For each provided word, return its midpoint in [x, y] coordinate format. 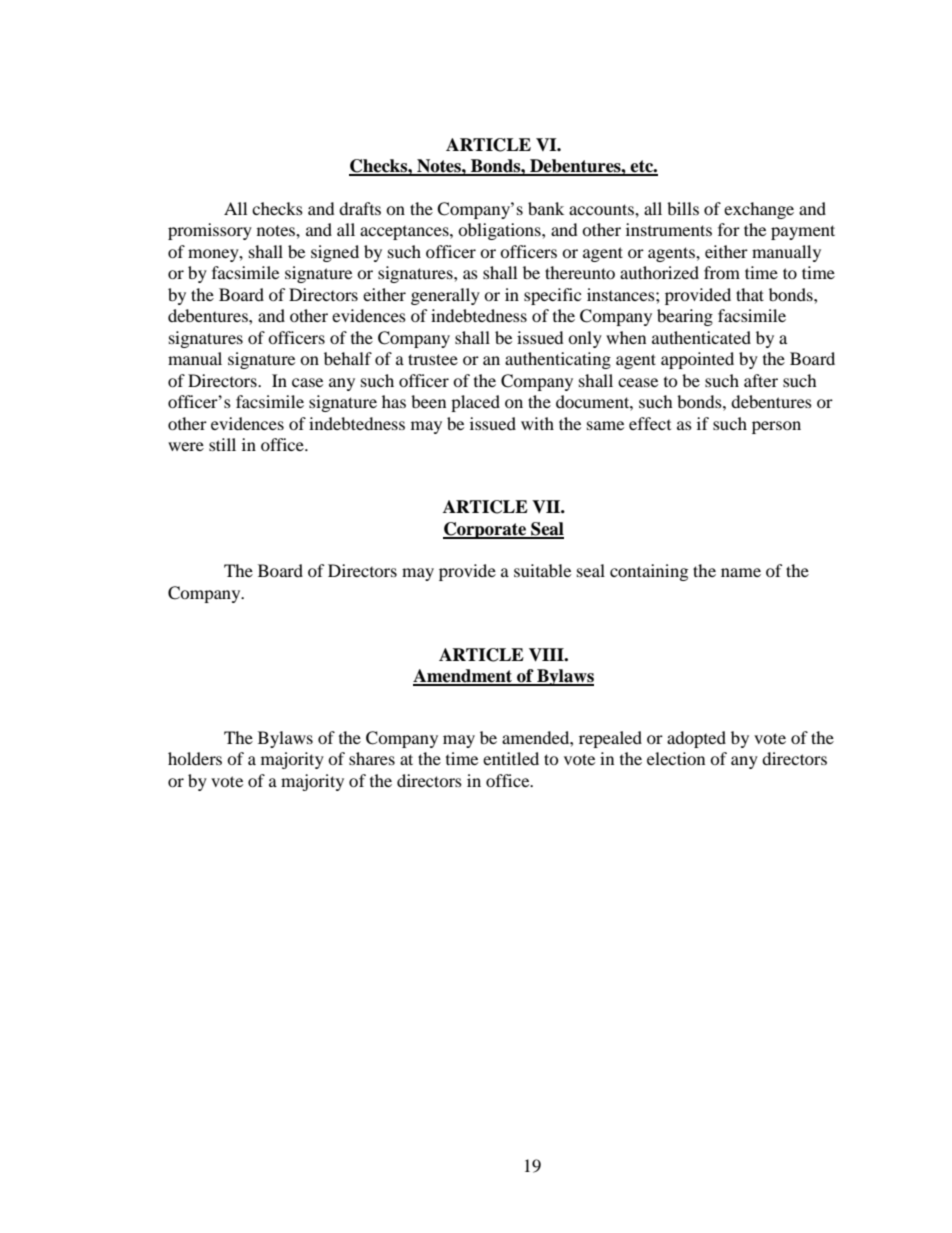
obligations [500, 231]
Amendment [464, 677]
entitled [511, 758]
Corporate [485, 530]
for [729, 229]
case [307, 382]
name [741, 572]
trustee [433, 359]
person [776, 427]
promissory [210, 231]
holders [195, 758]
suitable [542, 570]
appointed [697, 360]
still [222, 444]
